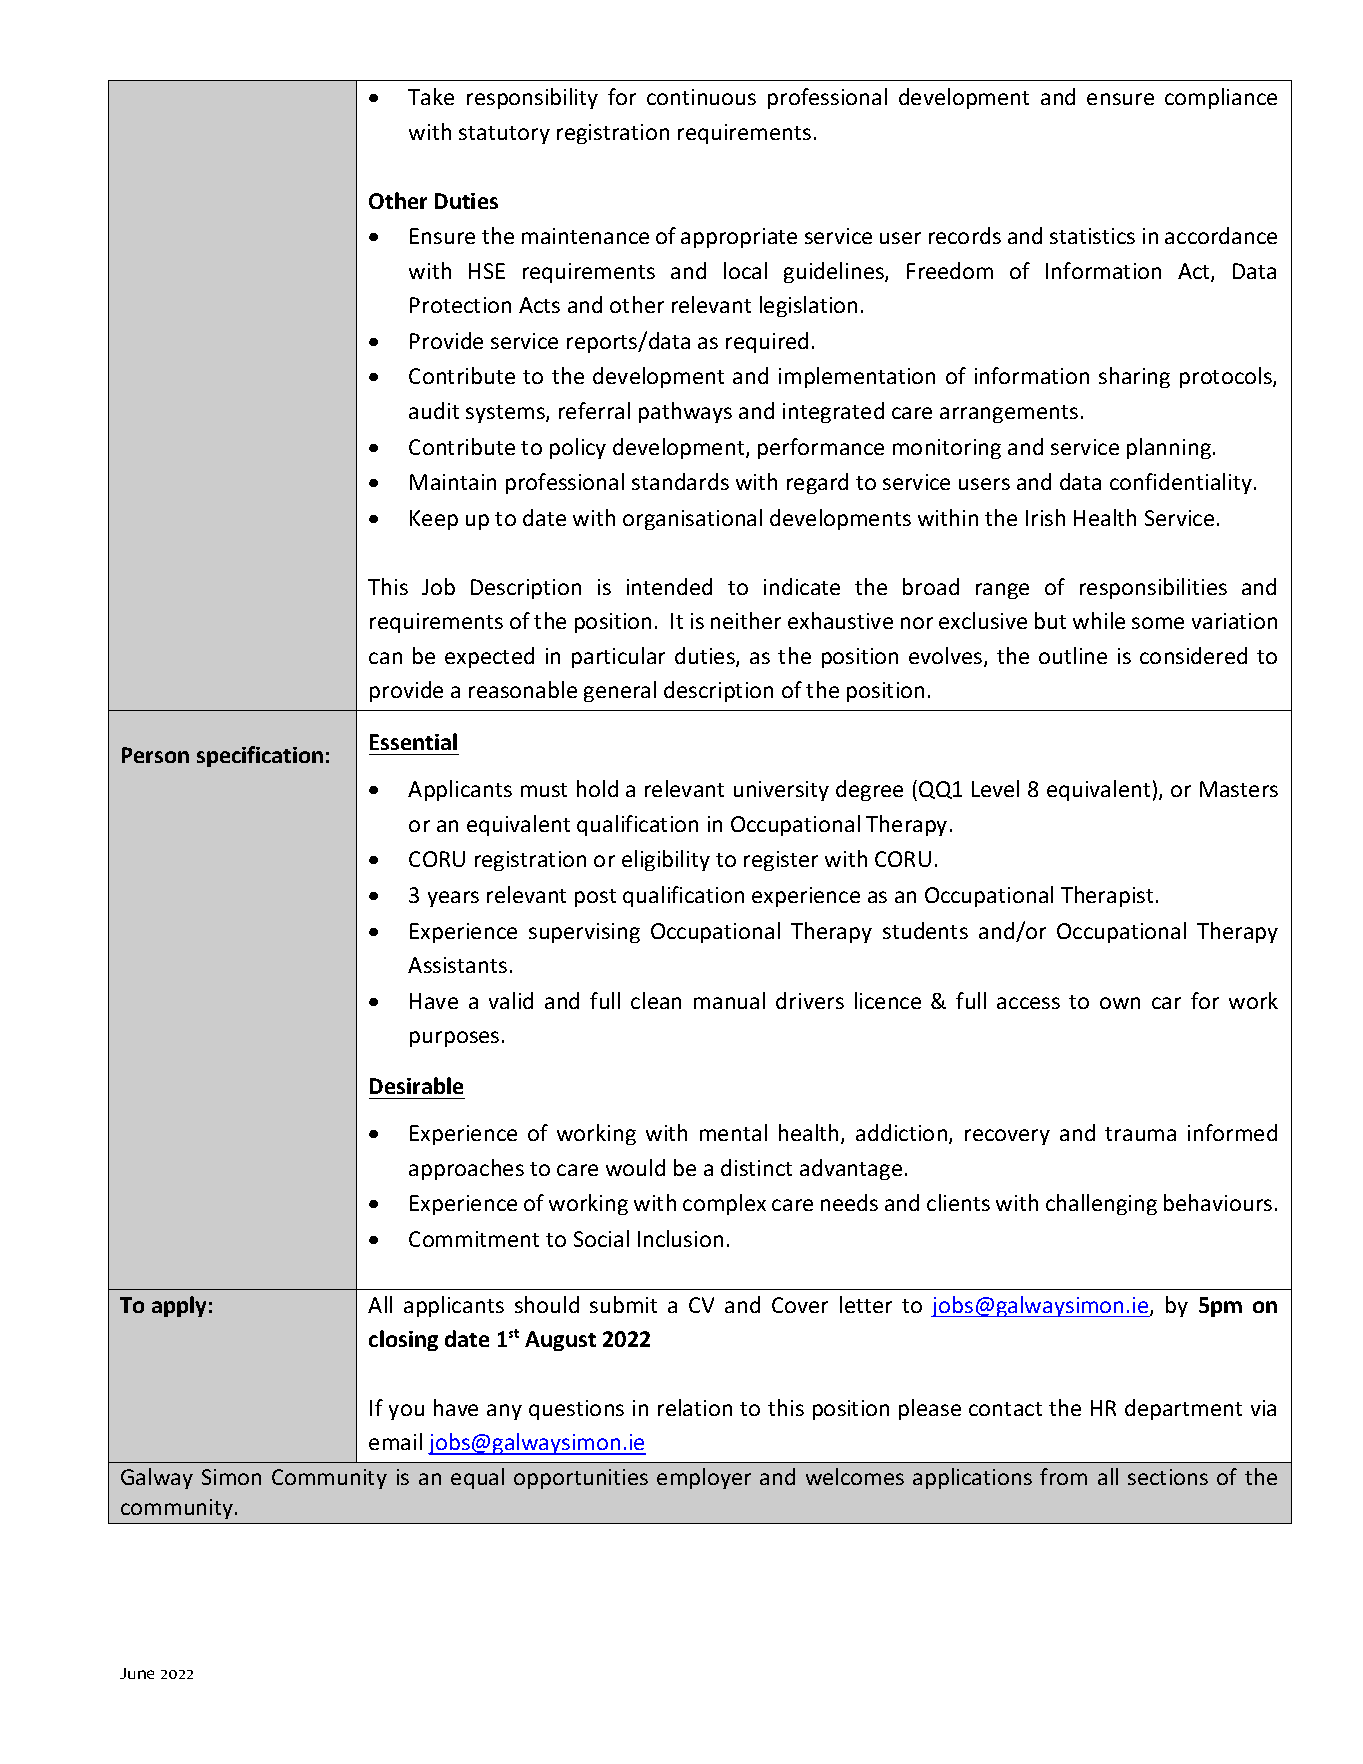 The image size is (1363, 1764). Describe the element at coordinates (137, 1673) in the screenshot. I see `June` at that location.
